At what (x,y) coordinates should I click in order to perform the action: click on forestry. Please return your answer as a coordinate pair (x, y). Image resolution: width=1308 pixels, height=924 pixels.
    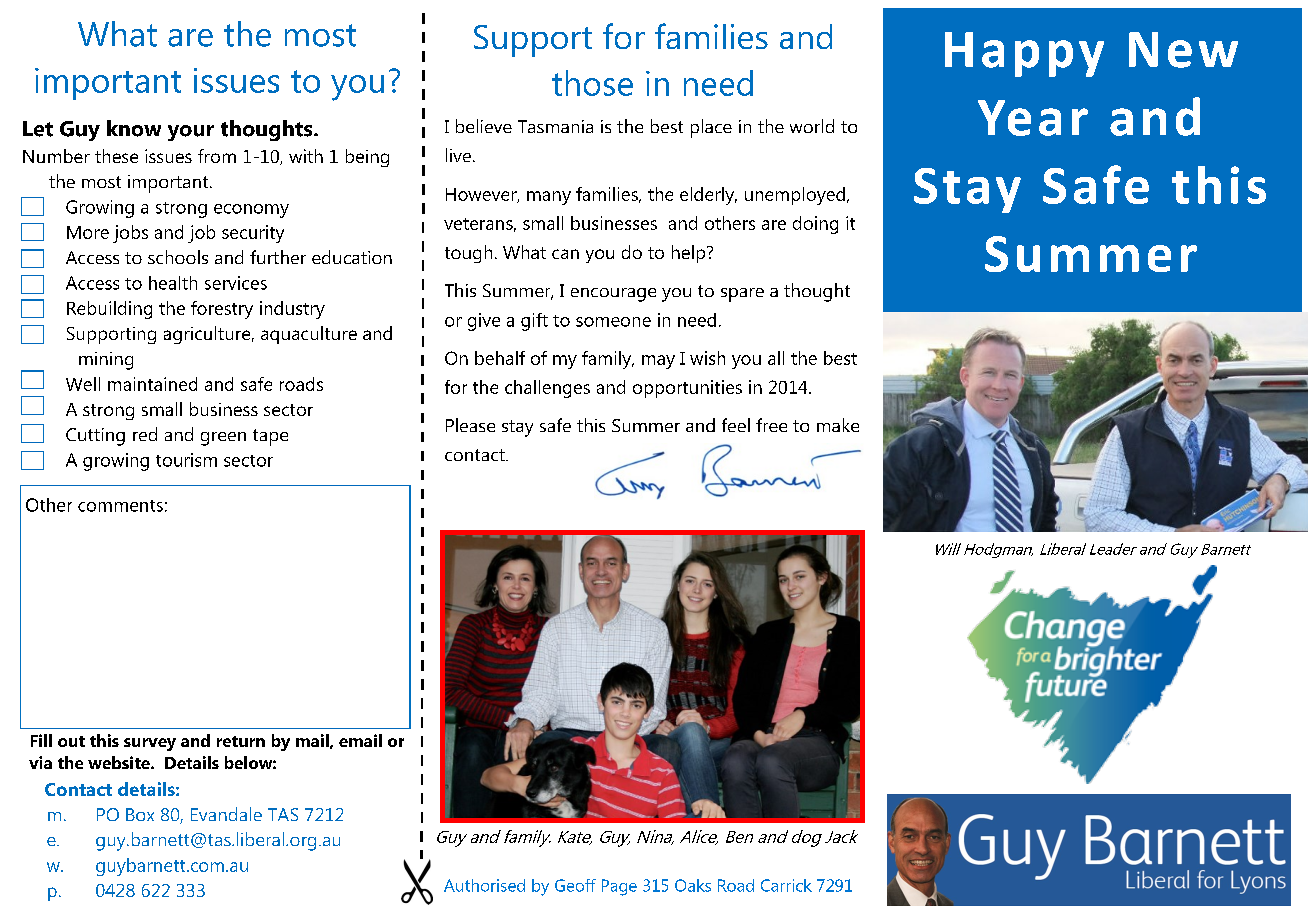
    Looking at the image, I should click on (222, 310).
